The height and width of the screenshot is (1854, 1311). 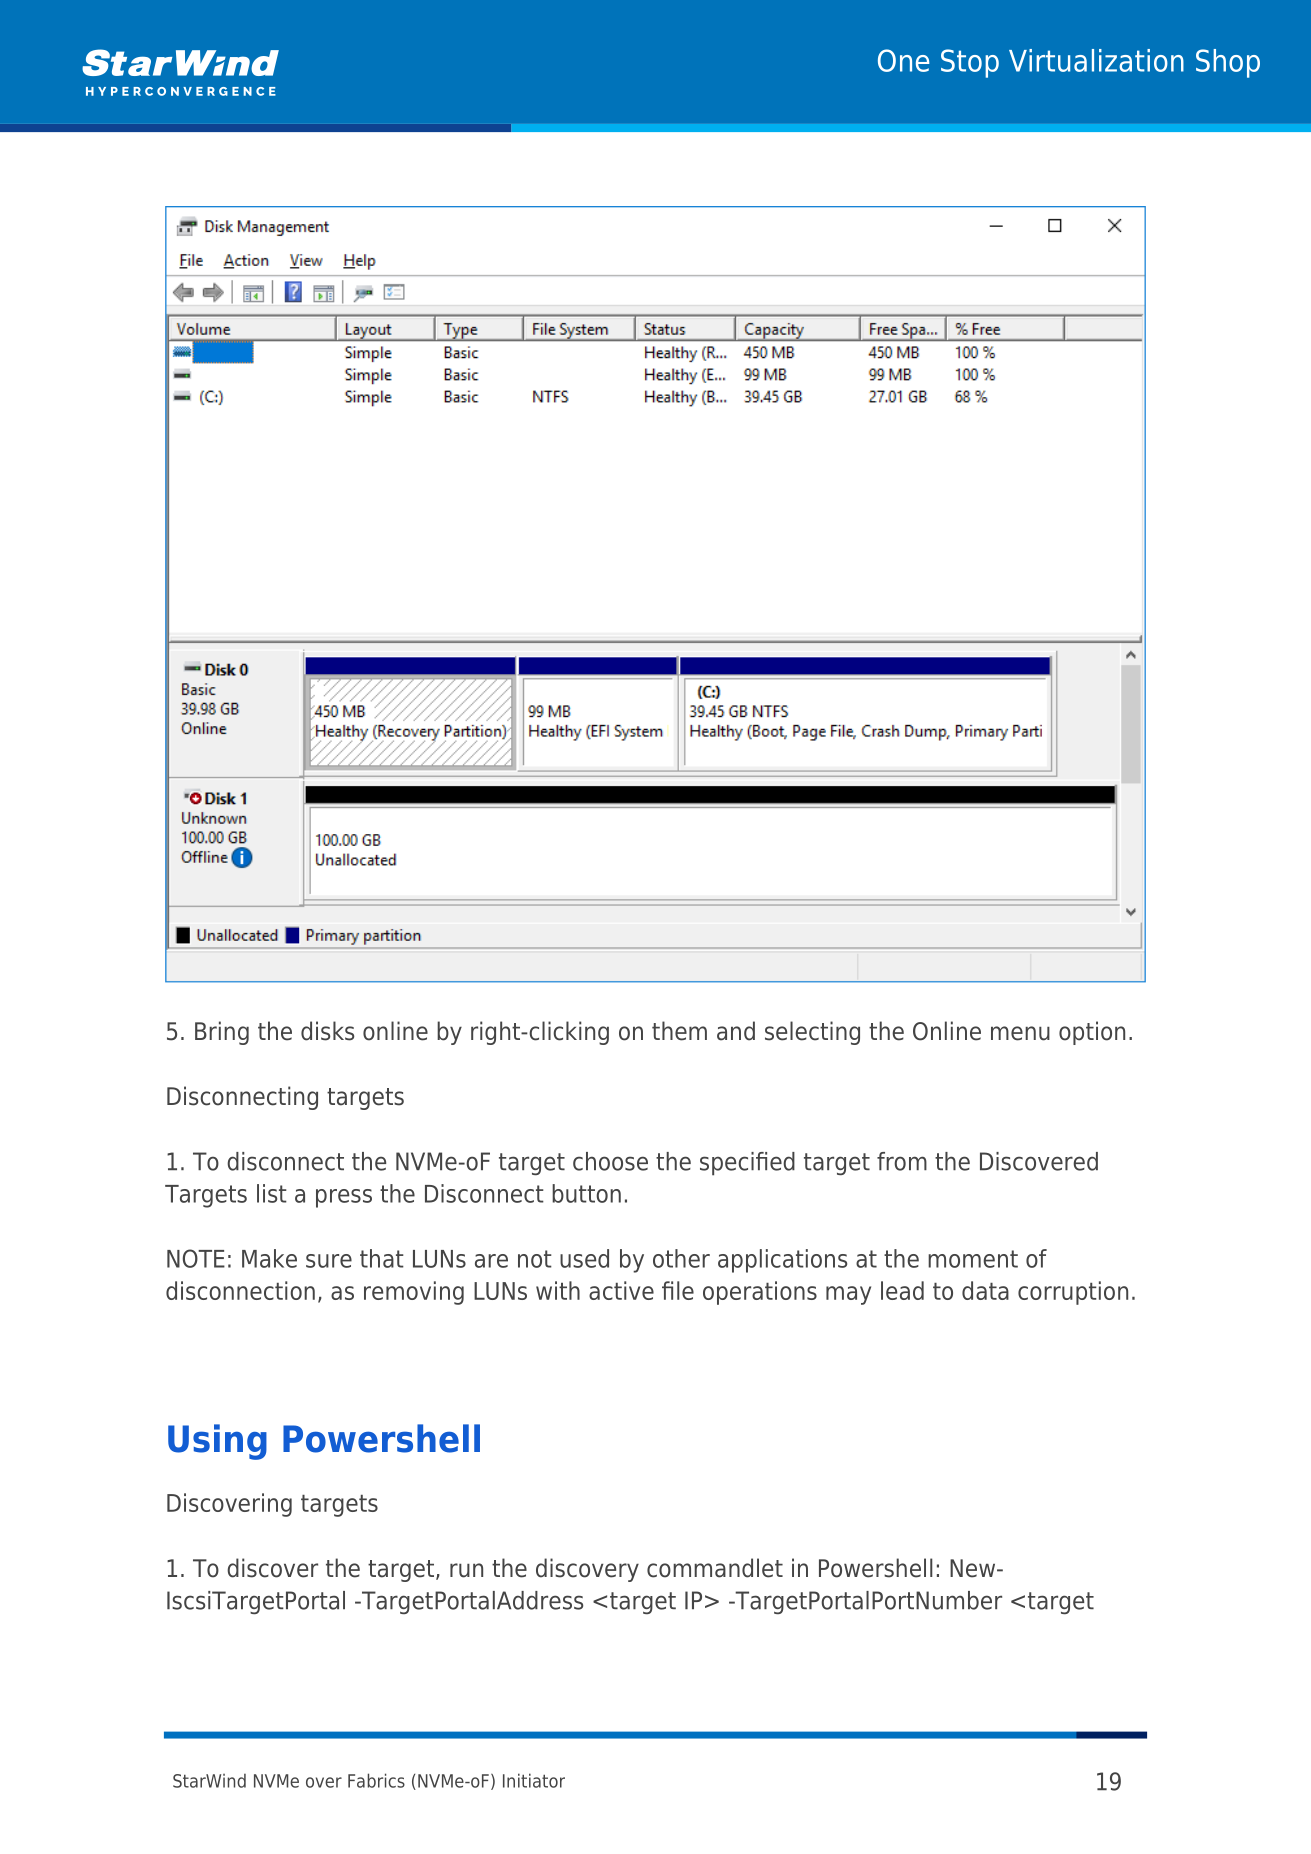 I want to click on Virtualization, so click(x=1096, y=60).
